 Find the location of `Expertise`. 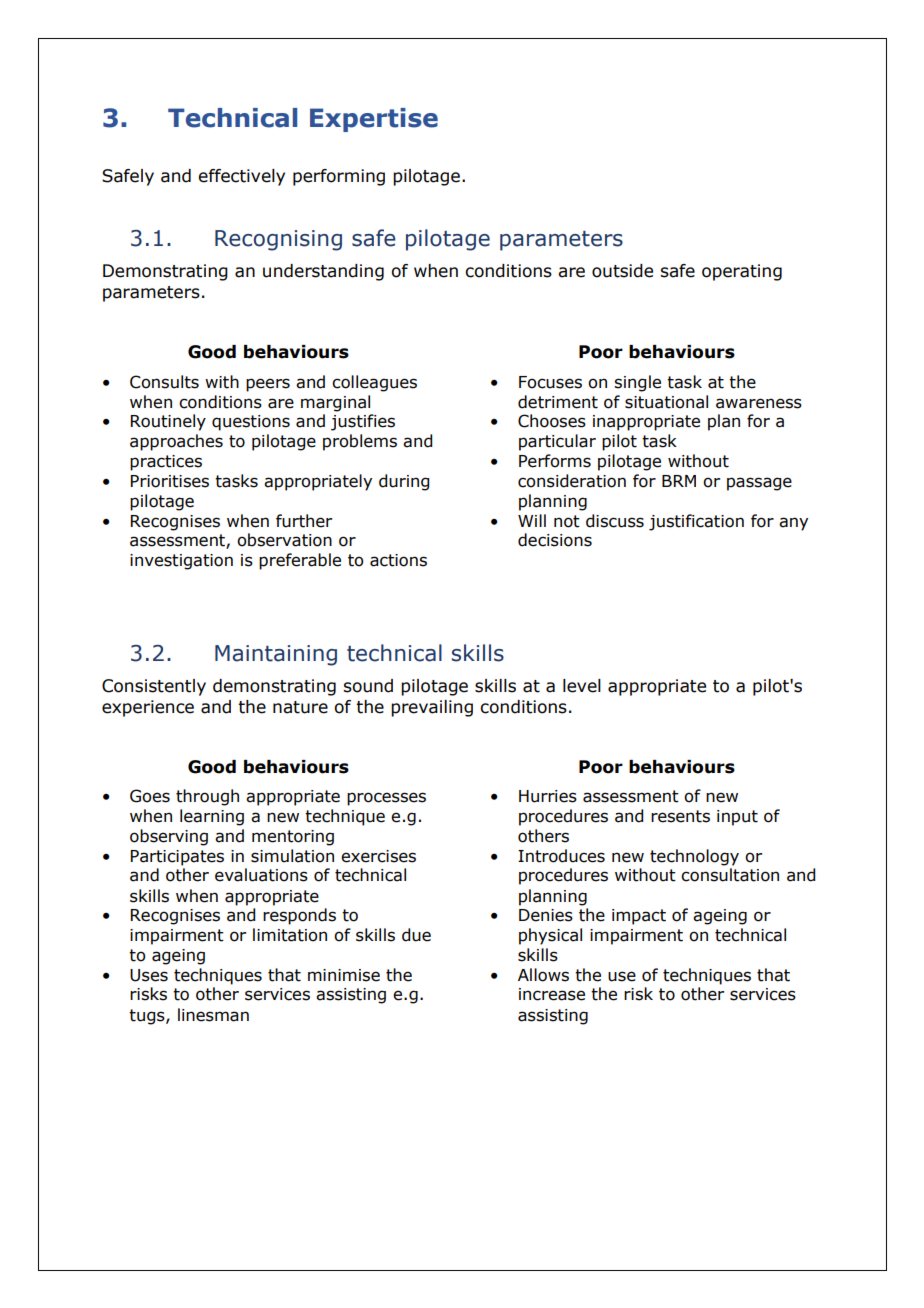

Expertise is located at coordinates (374, 120).
